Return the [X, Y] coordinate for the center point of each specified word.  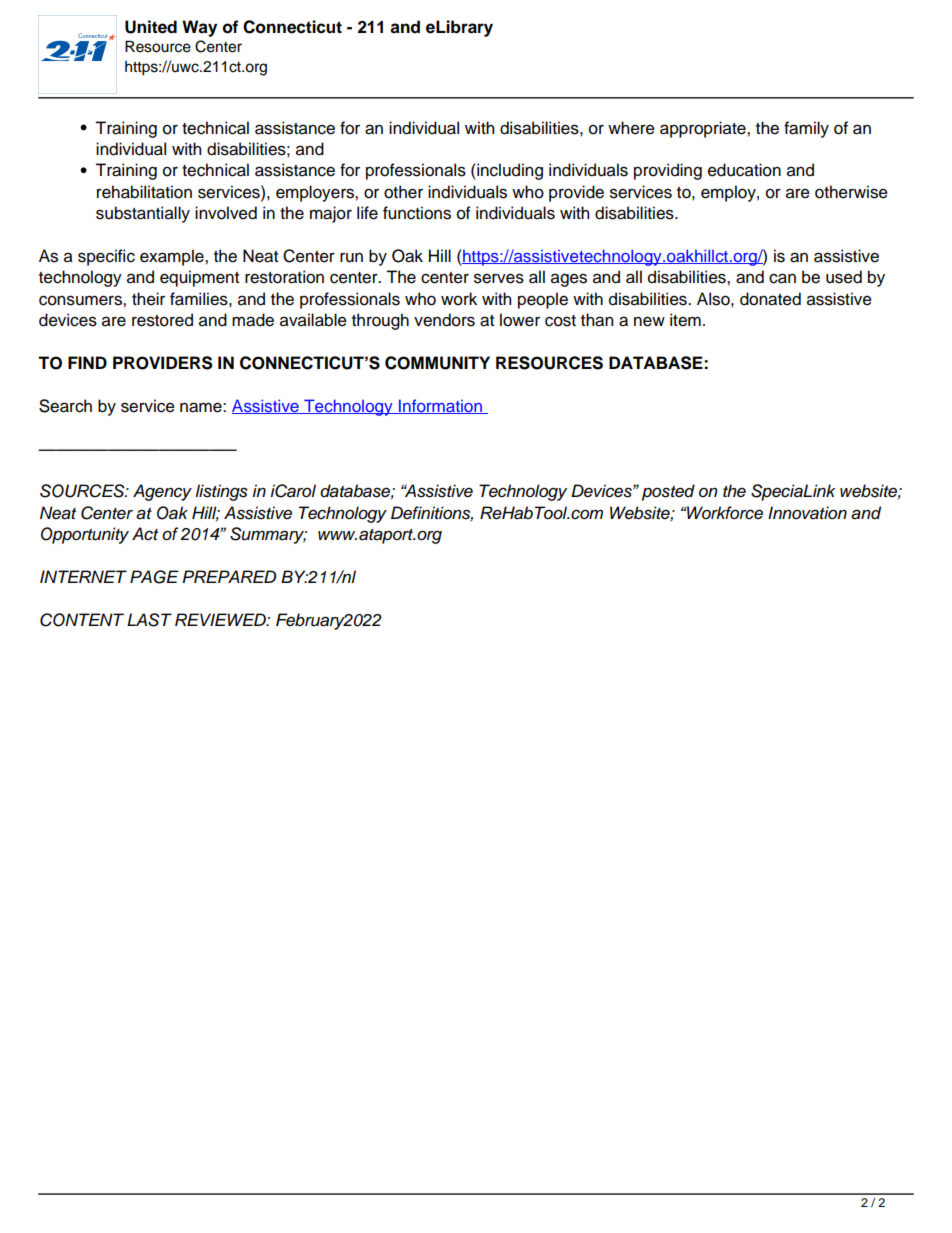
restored [162, 320]
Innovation [807, 513]
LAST [149, 620]
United [151, 27]
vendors [444, 320]
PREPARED [229, 576]
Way [199, 28]
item [685, 320]
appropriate [704, 129]
